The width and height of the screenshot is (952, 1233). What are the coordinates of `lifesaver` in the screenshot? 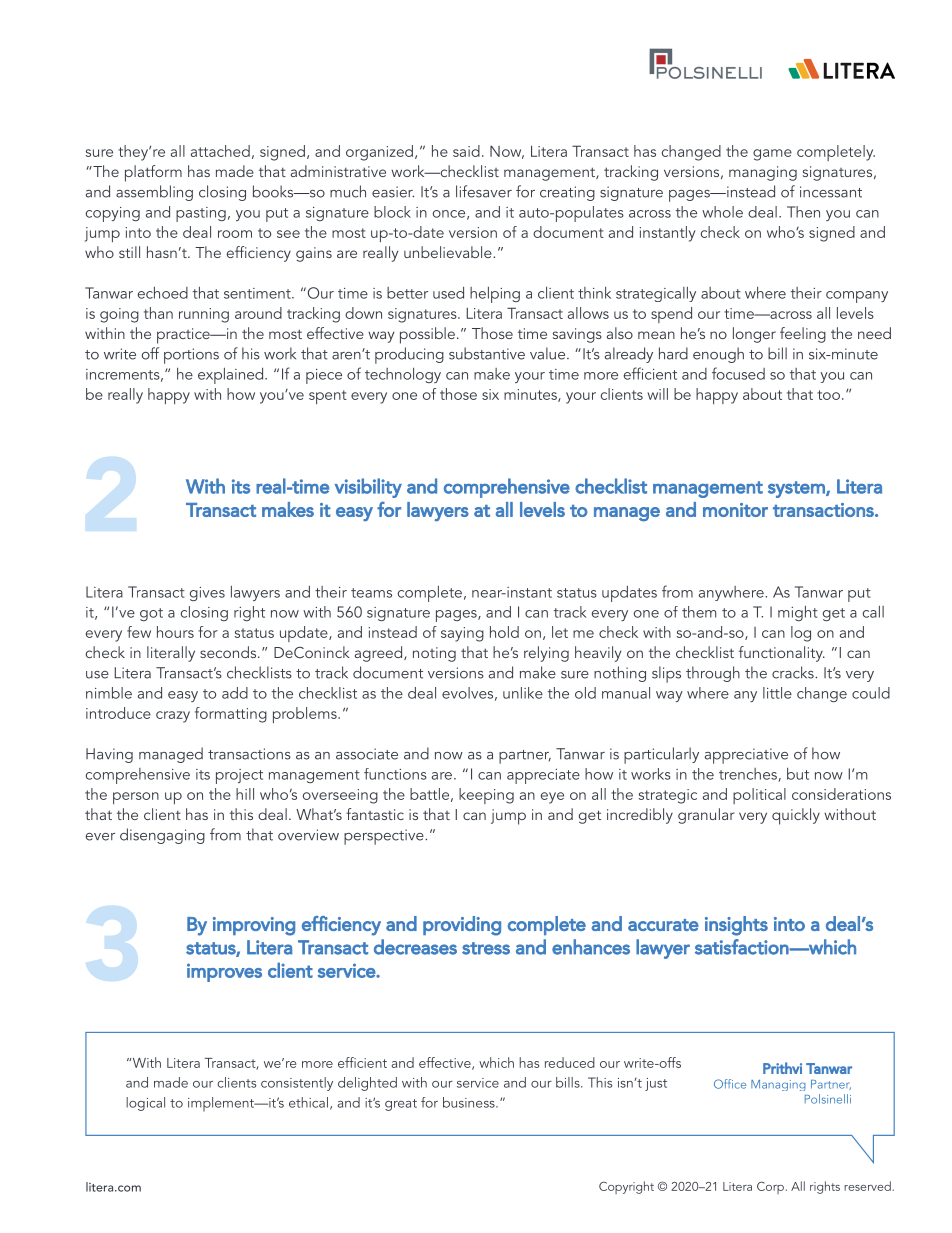 It's located at (484, 191).
